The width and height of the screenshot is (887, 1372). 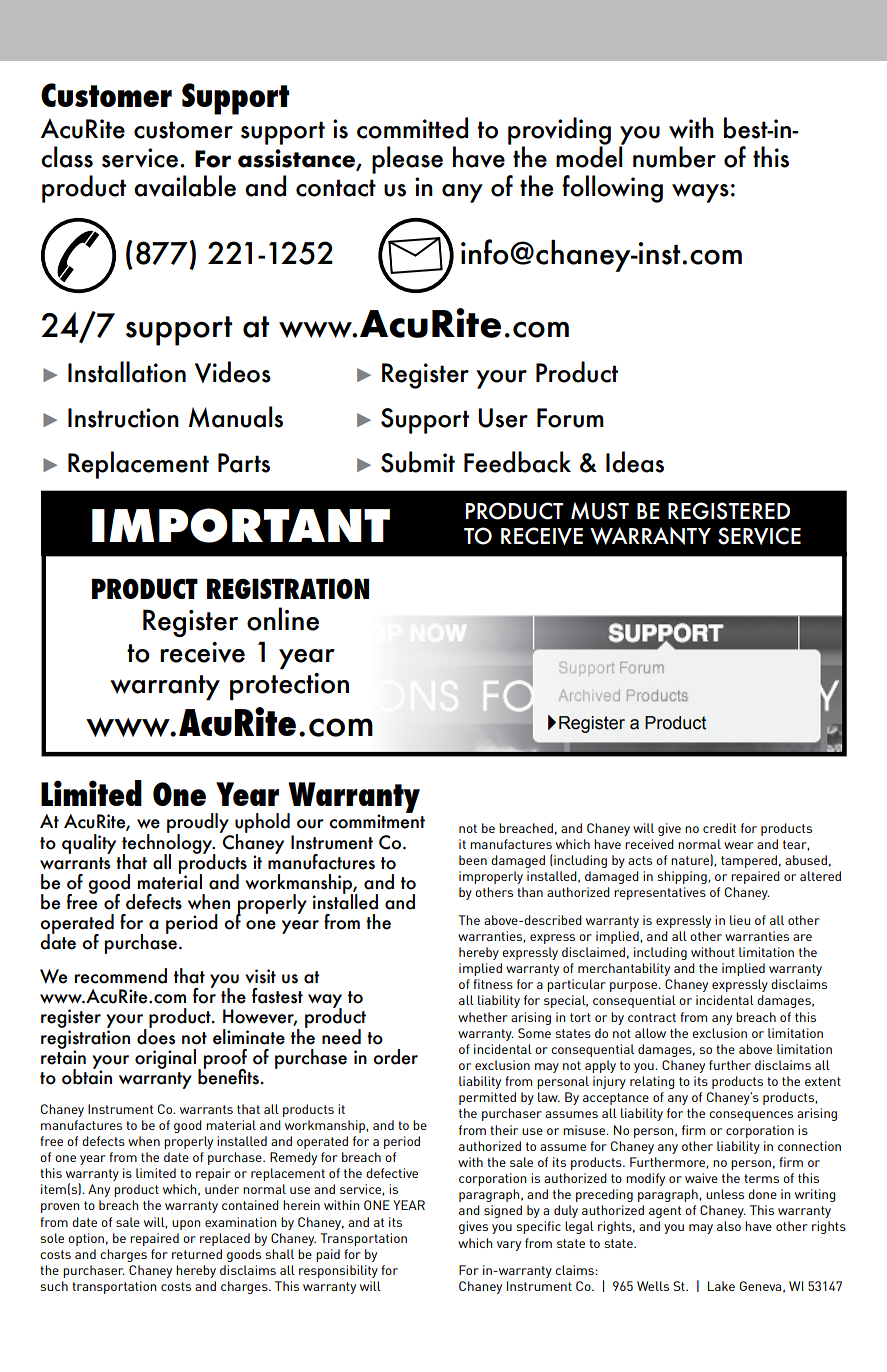 What do you see at coordinates (740, 920) in the screenshot?
I see `lieu` at bounding box center [740, 920].
